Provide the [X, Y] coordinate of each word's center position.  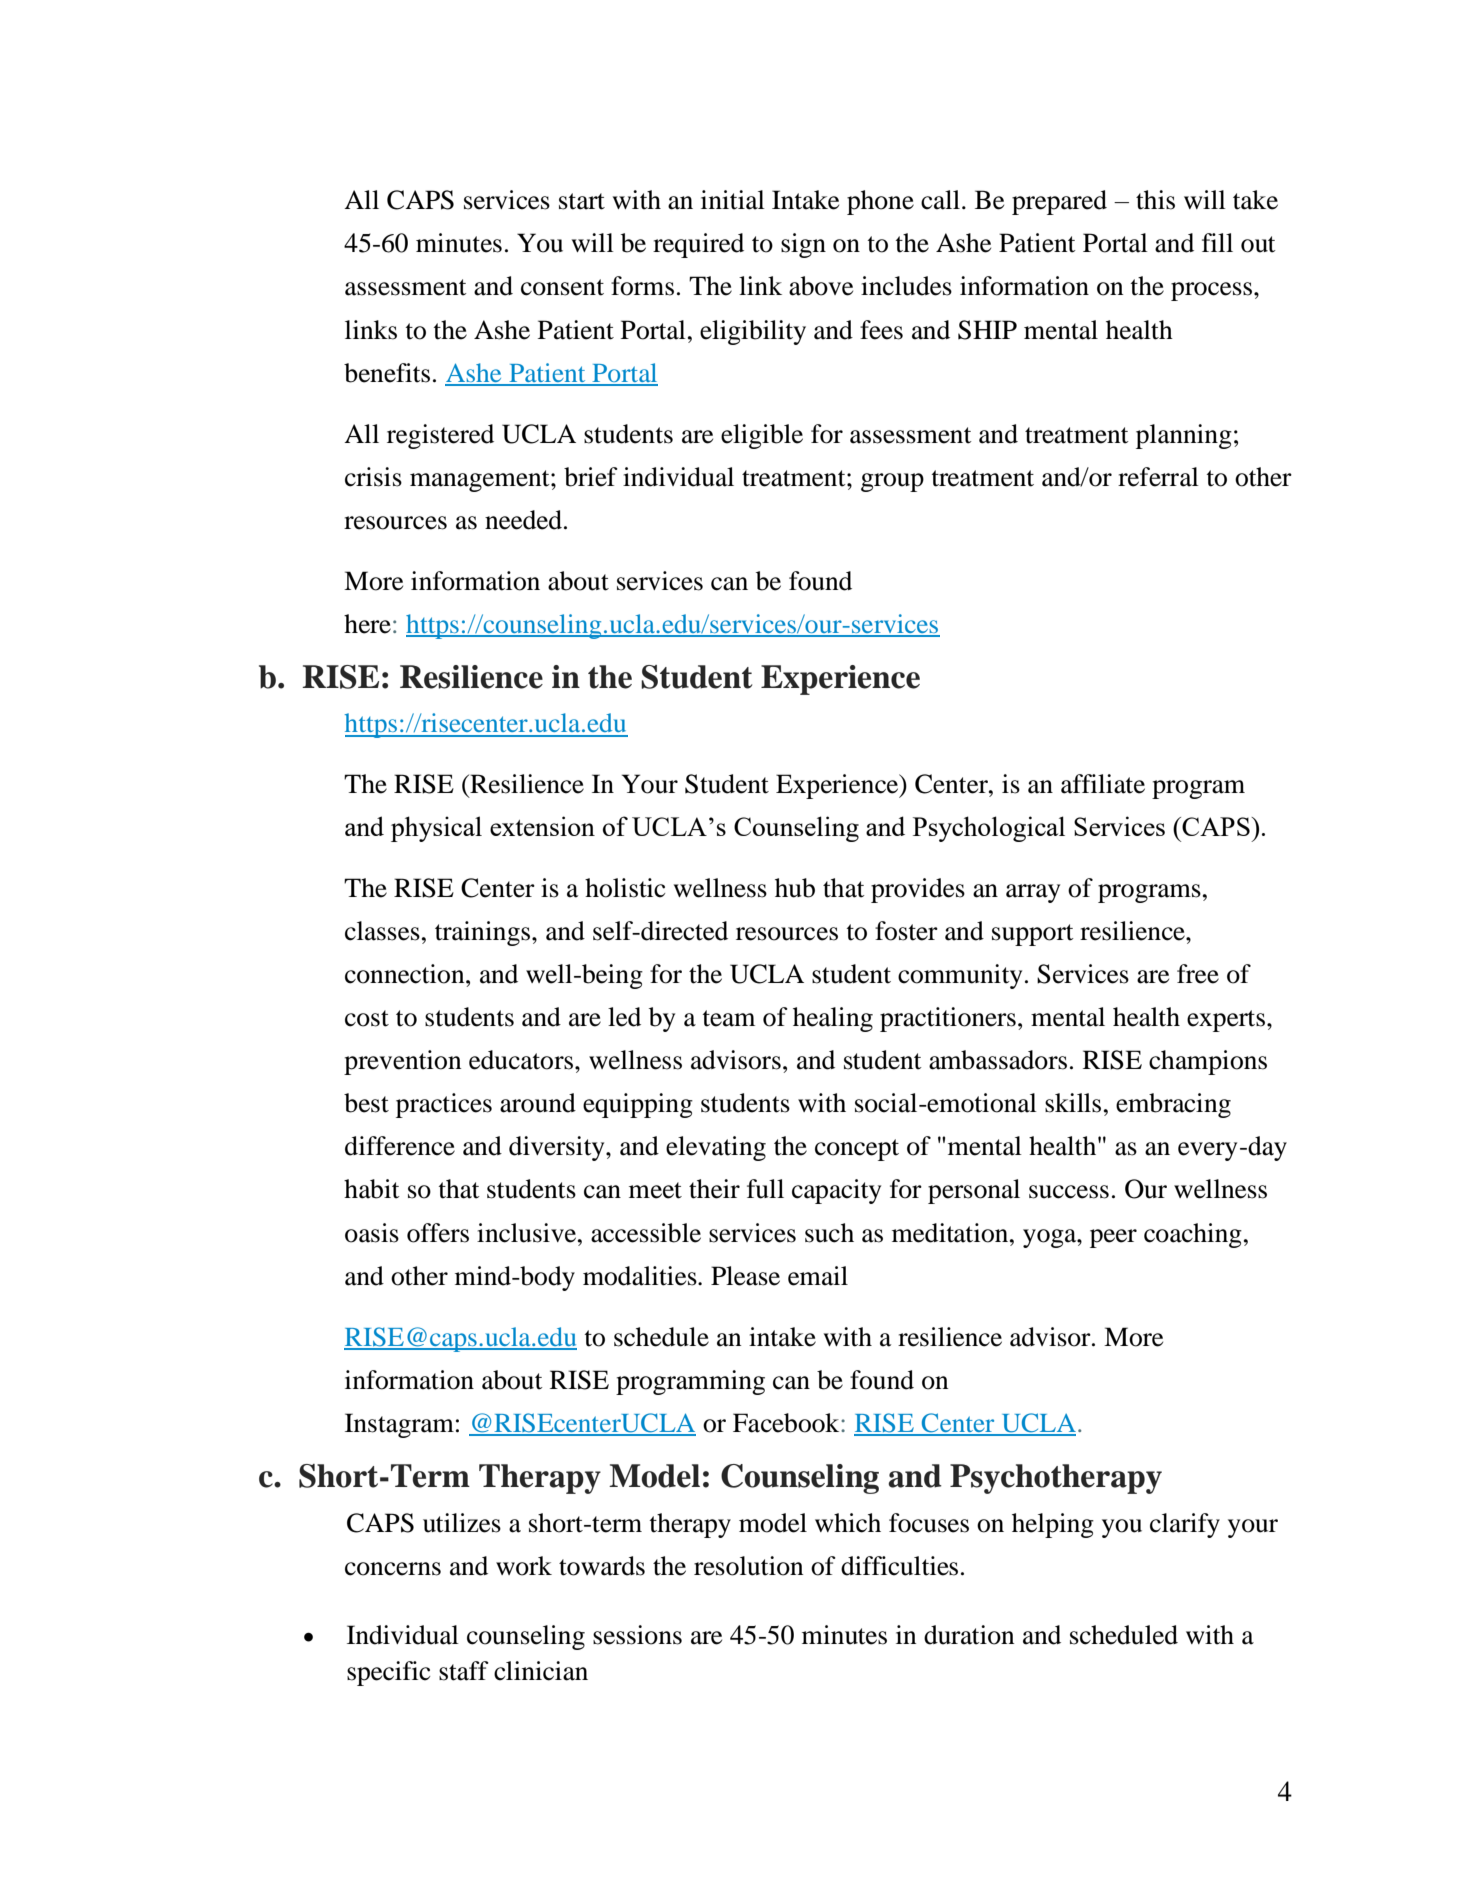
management [481, 481]
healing [833, 1019]
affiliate [1103, 784]
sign [803, 245]
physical [436, 829]
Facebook [787, 1423]
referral [1158, 477]
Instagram [399, 1425]
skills [1073, 1103]
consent [562, 287]
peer [1113, 1238]
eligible [762, 436]
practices [444, 1105]
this [1155, 200]
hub [795, 888]
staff [464, 1671]
